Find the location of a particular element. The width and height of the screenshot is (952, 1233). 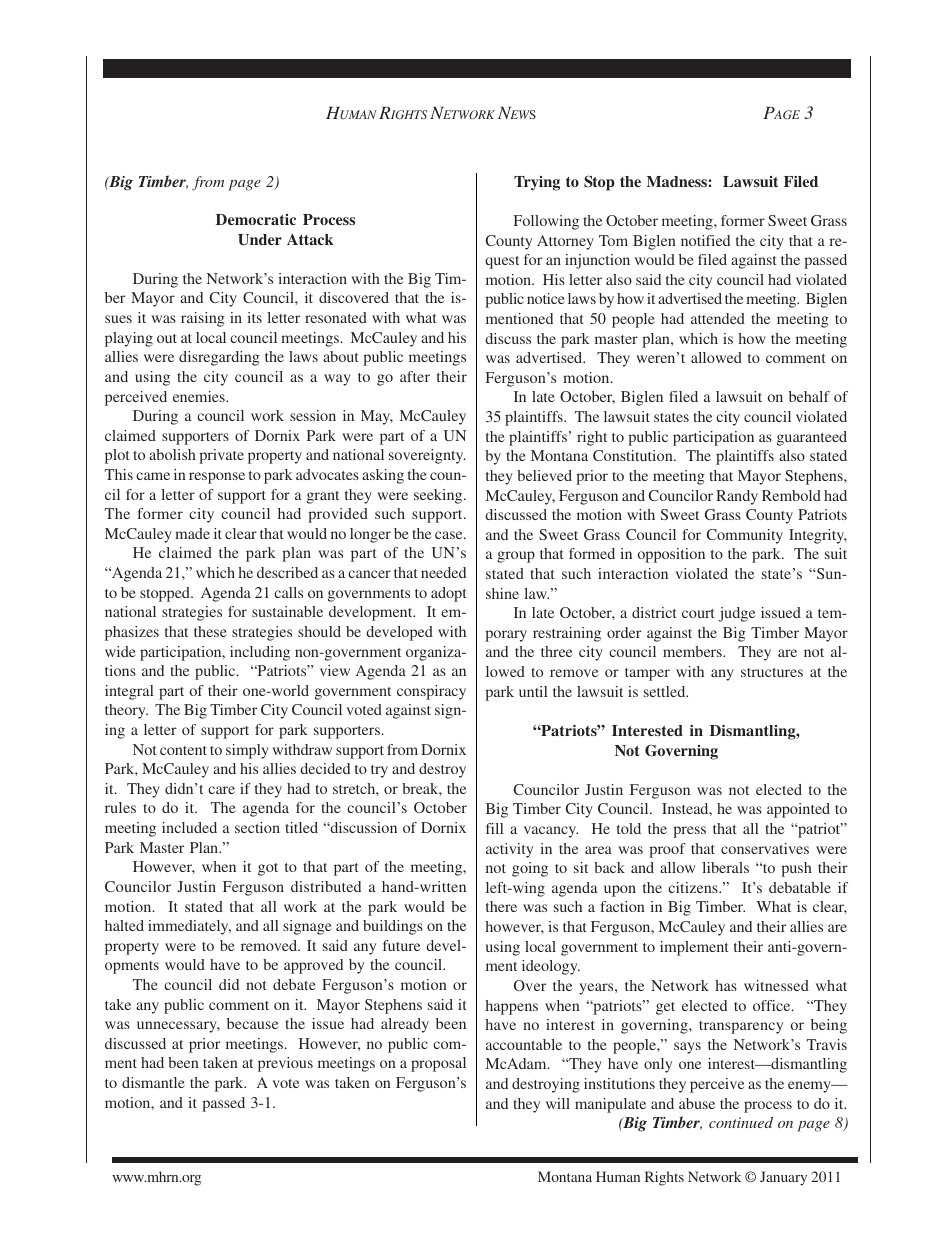

notified is located at coordinates (705, 240).
